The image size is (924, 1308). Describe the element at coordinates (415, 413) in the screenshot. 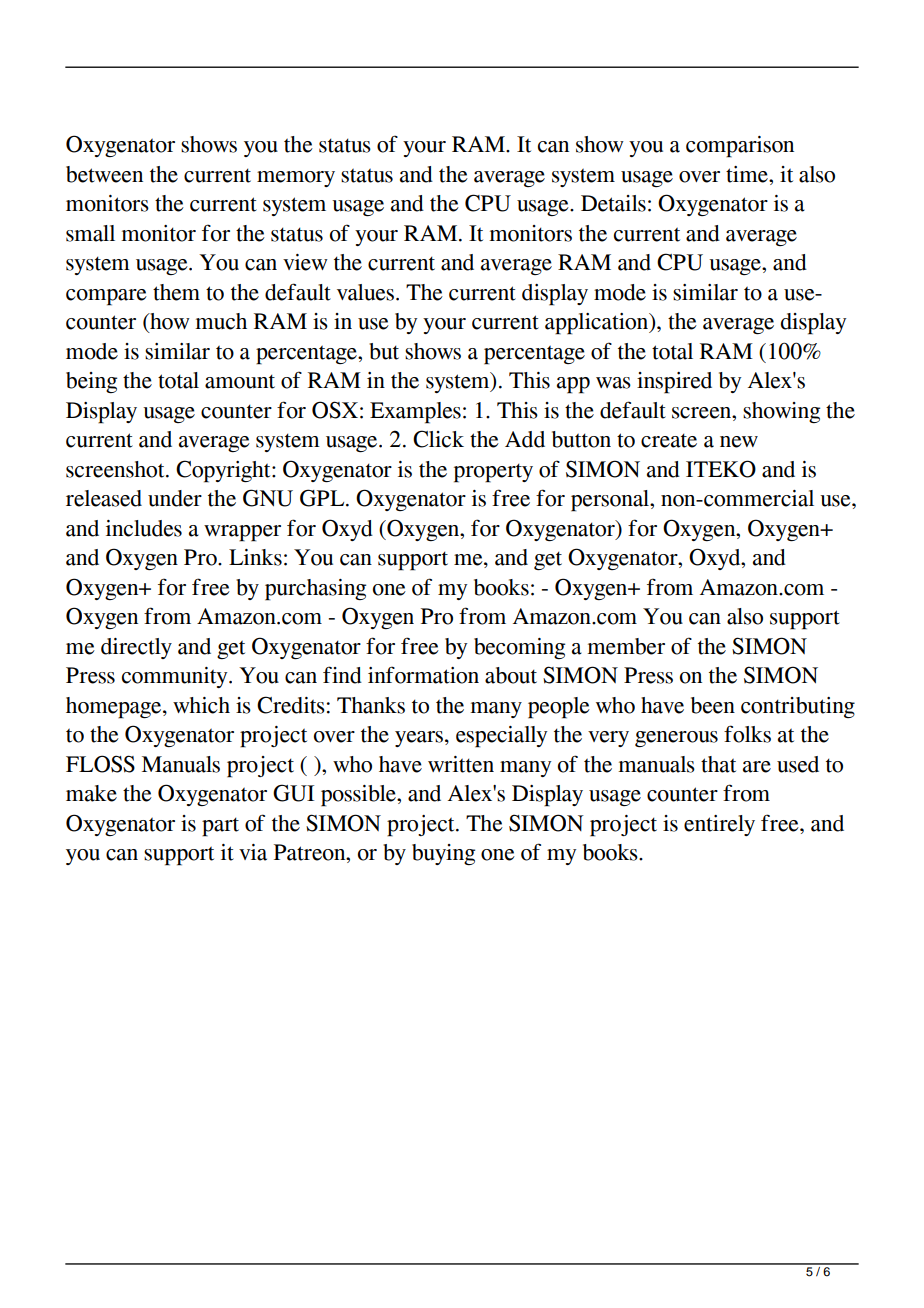

I see `Examples` at that location.
